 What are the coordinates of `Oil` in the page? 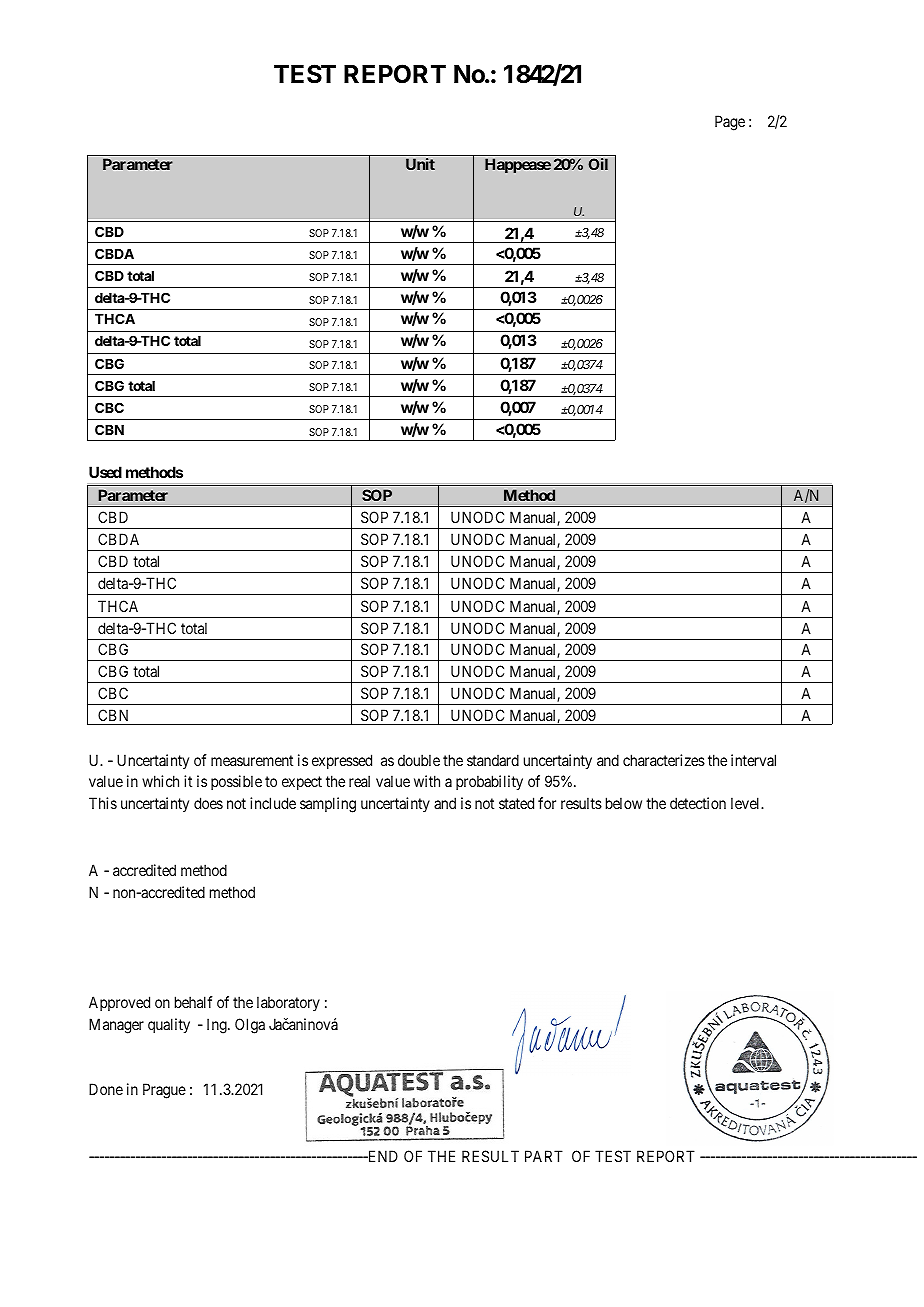 It's located at (598, 164).
